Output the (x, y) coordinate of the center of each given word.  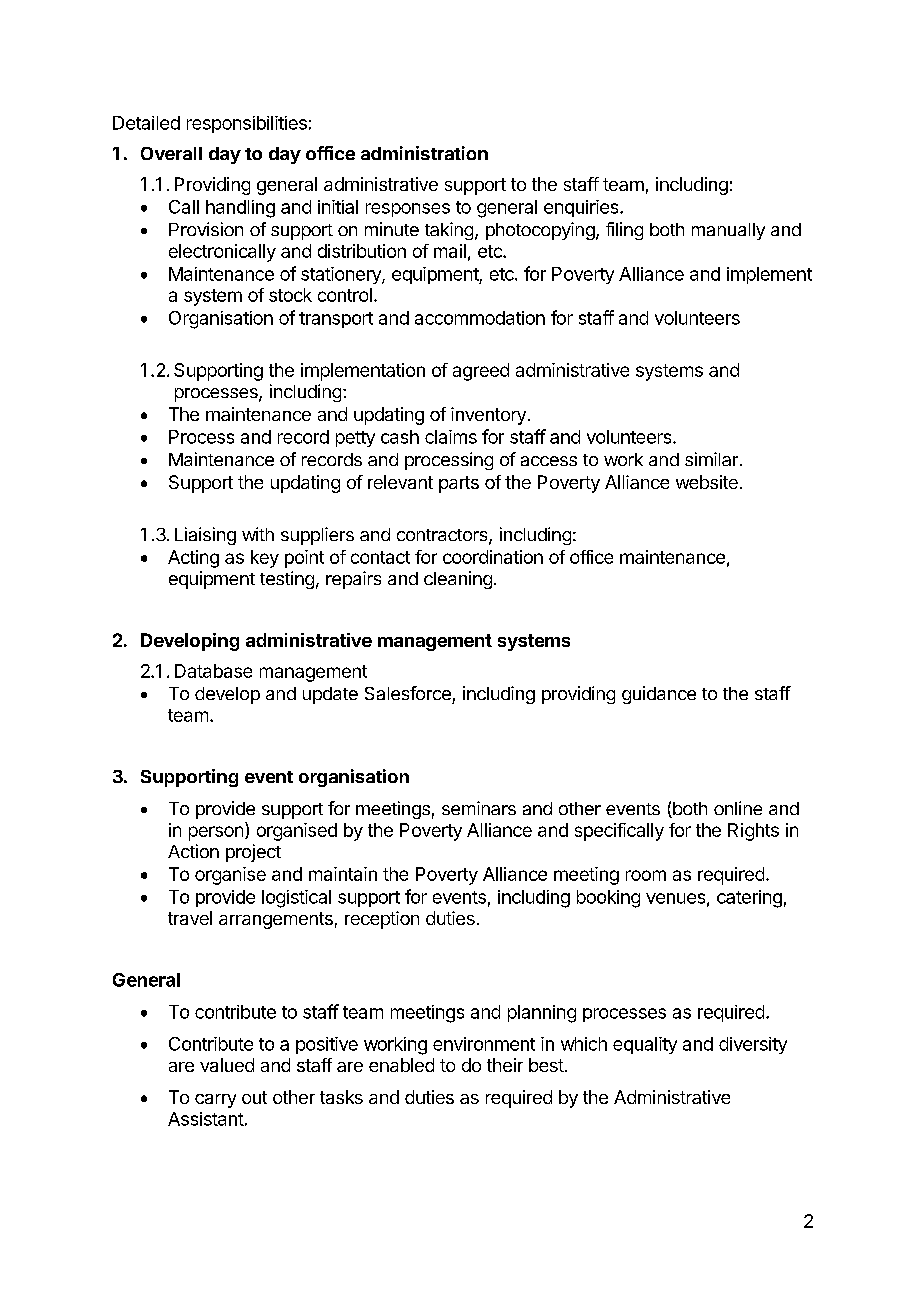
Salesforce (408, 693)
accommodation (480, 318)
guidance (659, 695)
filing (624, 231)
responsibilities (247, 124)
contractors (443, 536)
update (330, 695)
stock (290, 295)
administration (424, 153)
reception (382, 920)
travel (190, 918)
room (646, 875)
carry (215, 1101)
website (707, 482)
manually (728, 231)
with (258, 534)
